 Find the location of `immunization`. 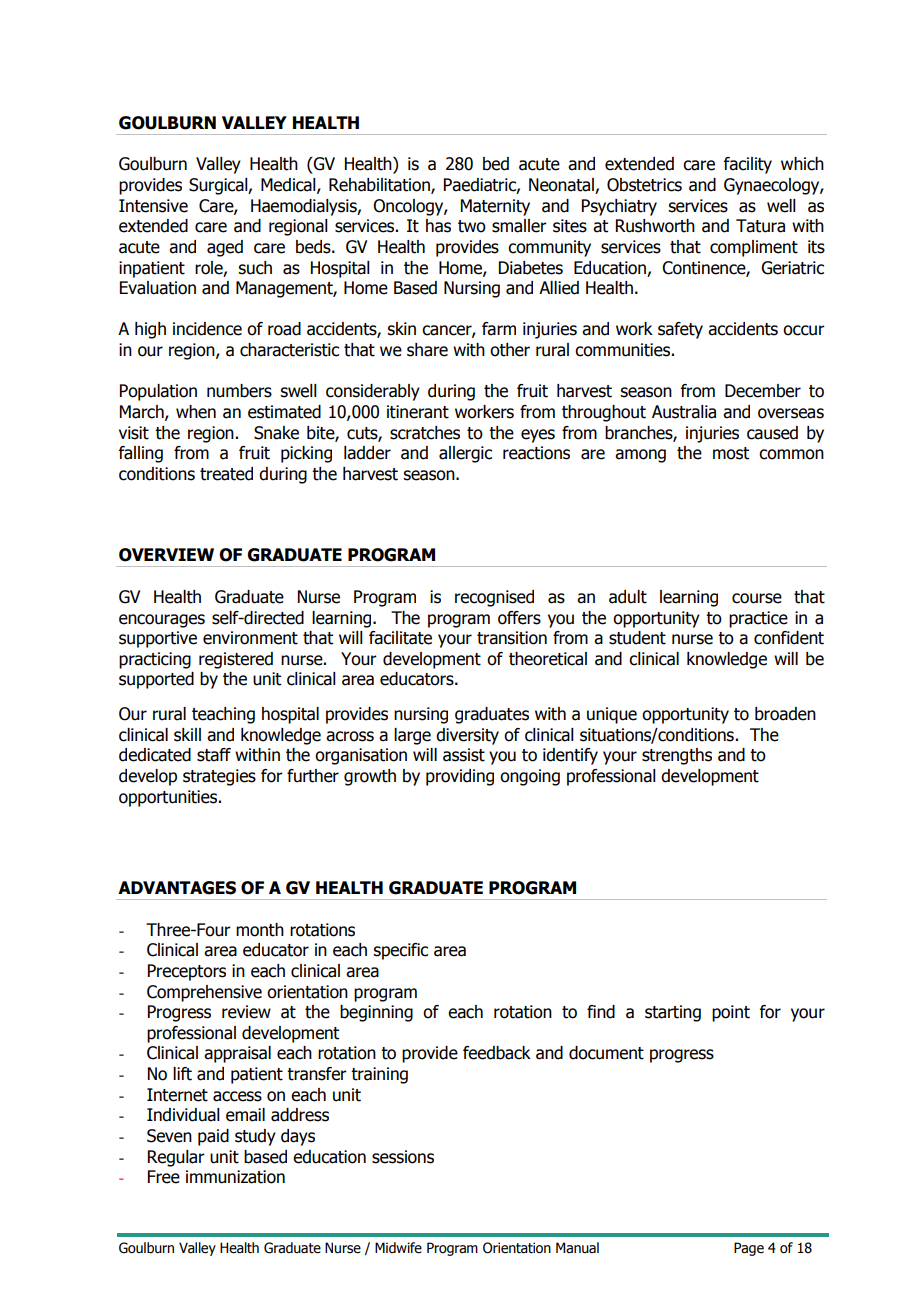

immunization is located at coordinates (235, 1177).
